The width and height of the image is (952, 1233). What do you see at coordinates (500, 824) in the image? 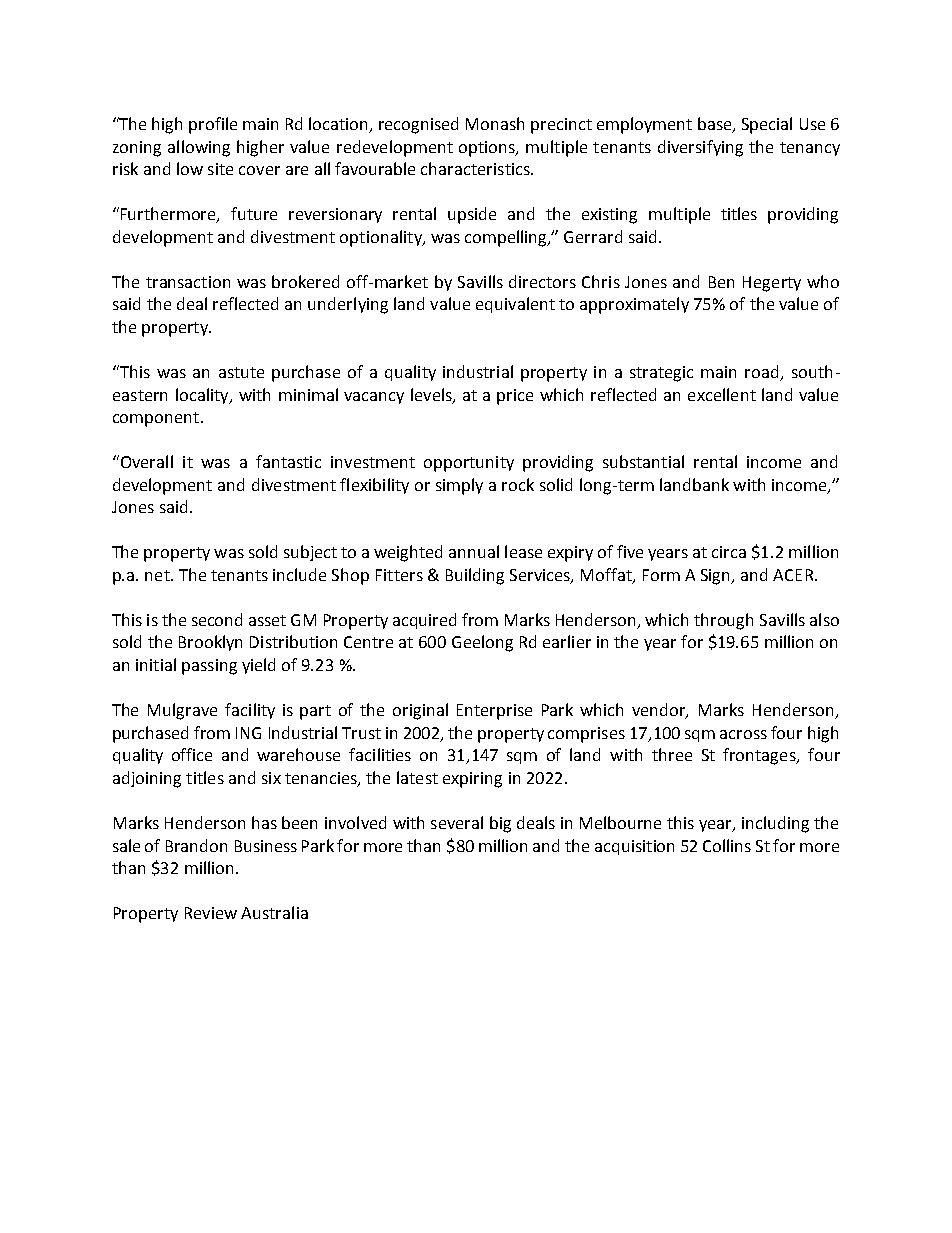
I see `big` at bounding box center [500, 824].
